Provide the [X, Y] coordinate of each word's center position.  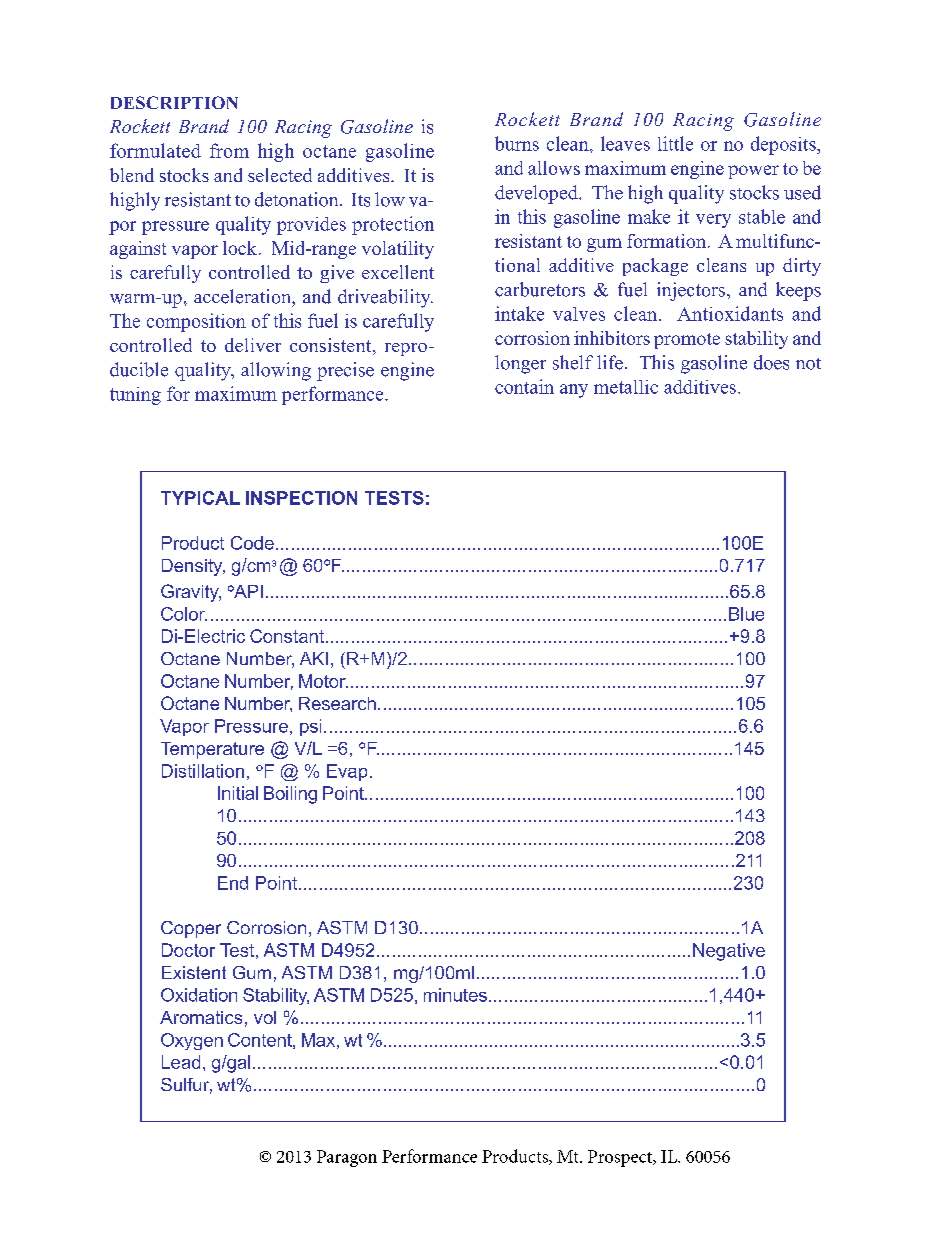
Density [193, 567]
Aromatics [201, 1017]
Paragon [347, 1158]
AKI [314, 658]
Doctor [188, 950]
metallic [626, 387]
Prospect [621, 1158]
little [675, 143]
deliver [253, 345]
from [229, 150]
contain [524, 386]
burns [517, 143]
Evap [347, 772]
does [771, 362]
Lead [181, 1062]
